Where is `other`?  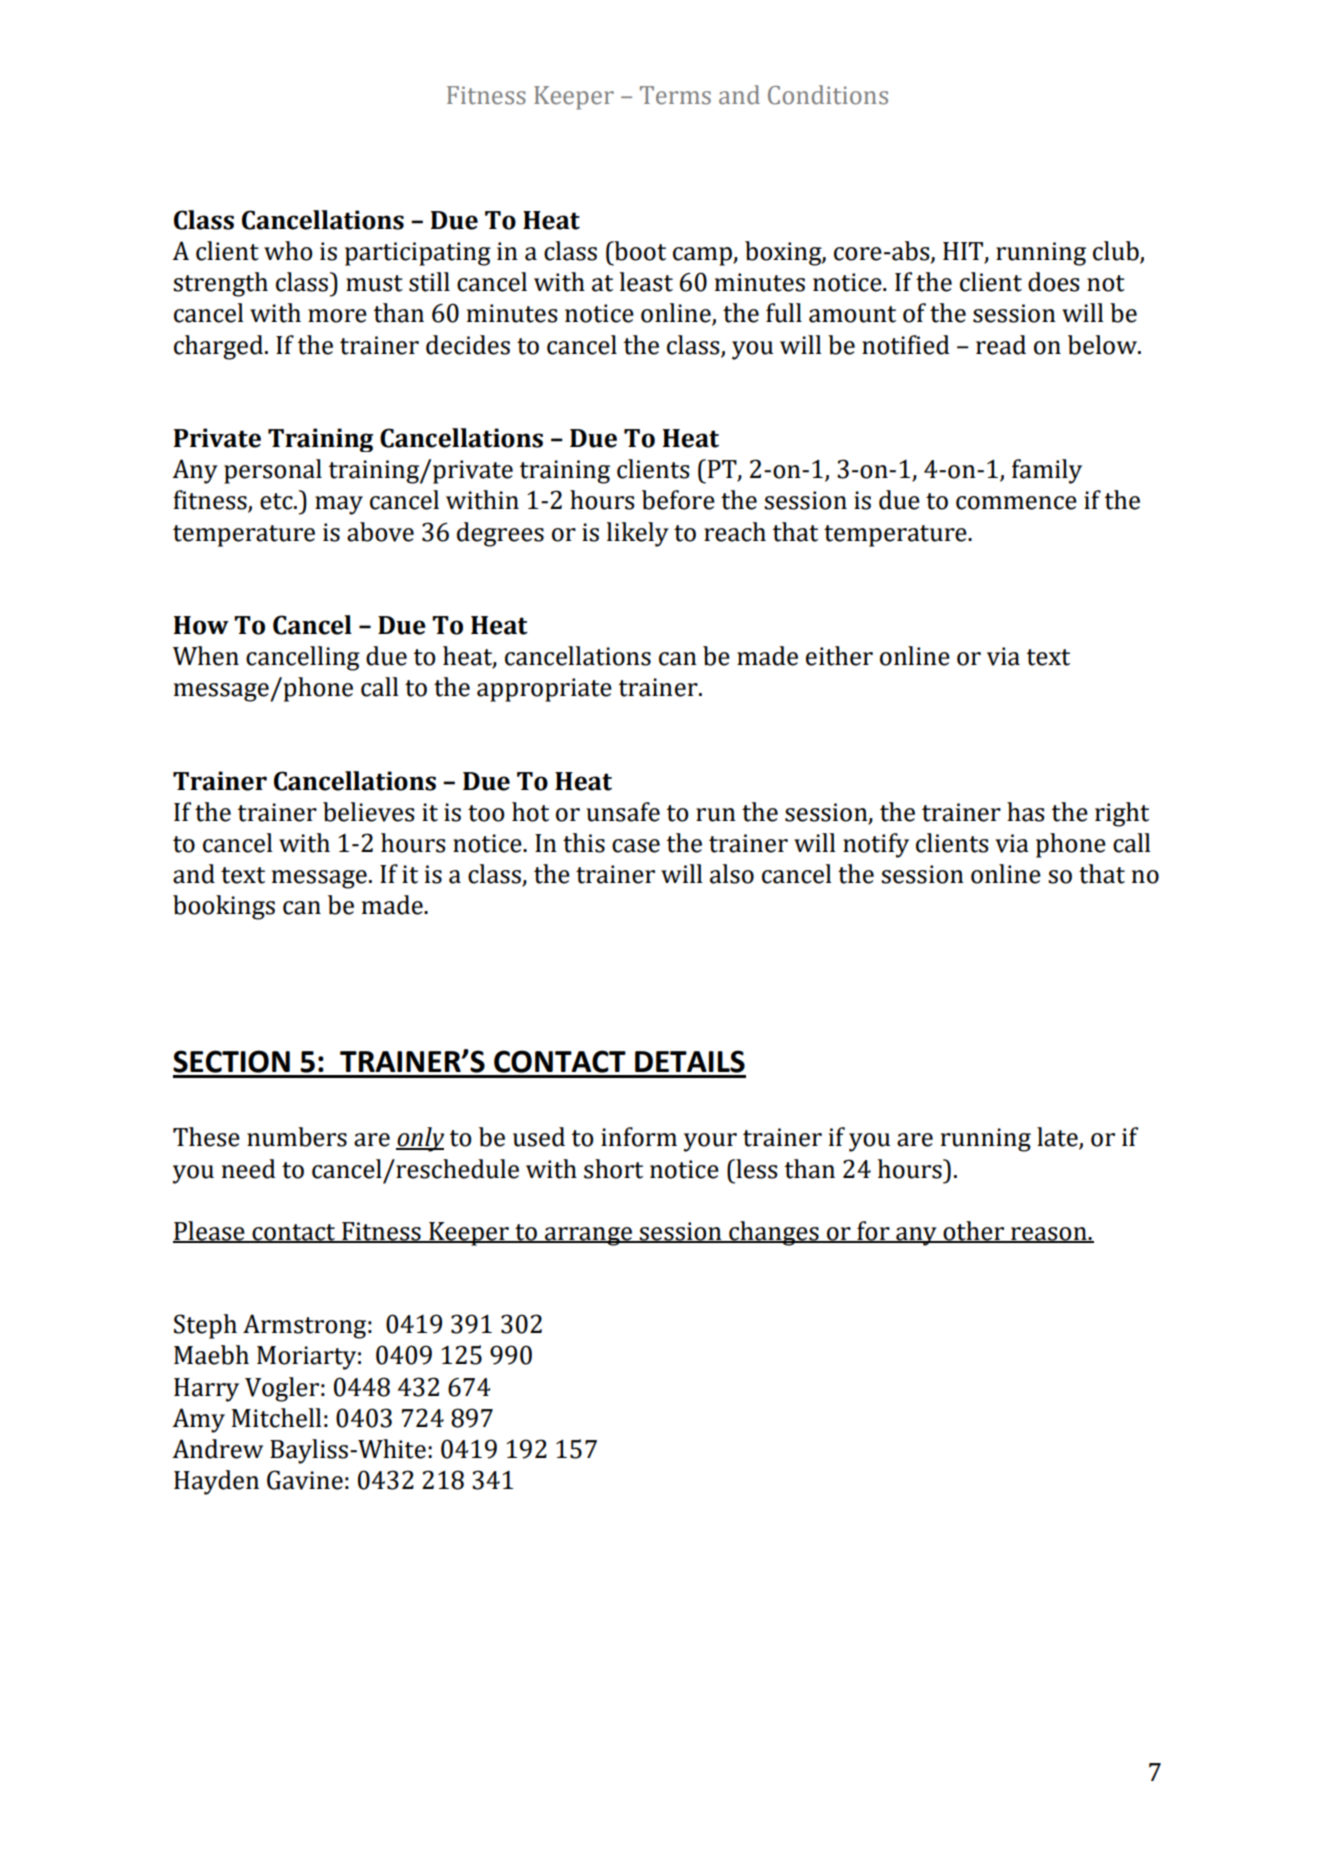
other is located at coordinates (973, 1232).
